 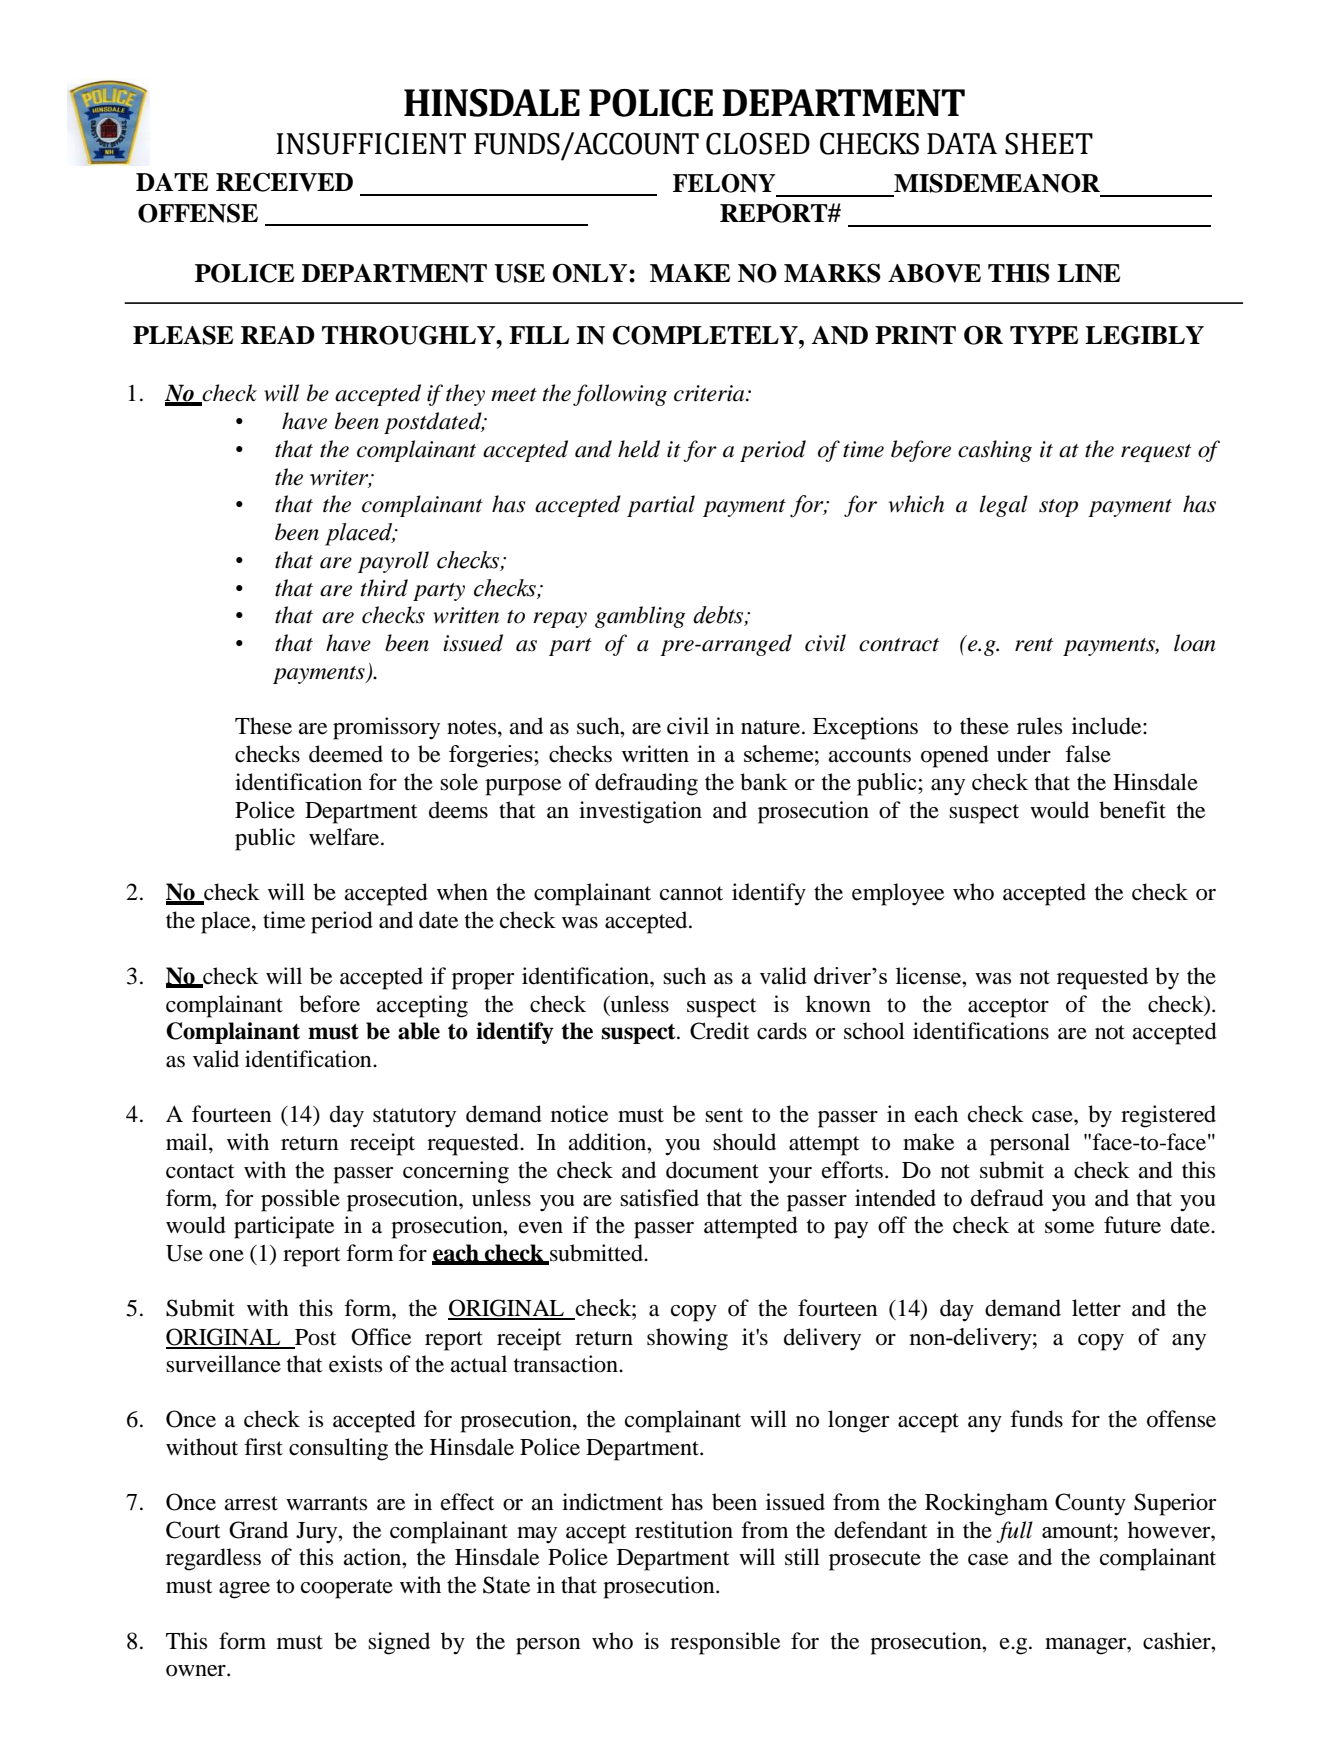 I want to click on cooperate, so click(x=347, y=1589).
